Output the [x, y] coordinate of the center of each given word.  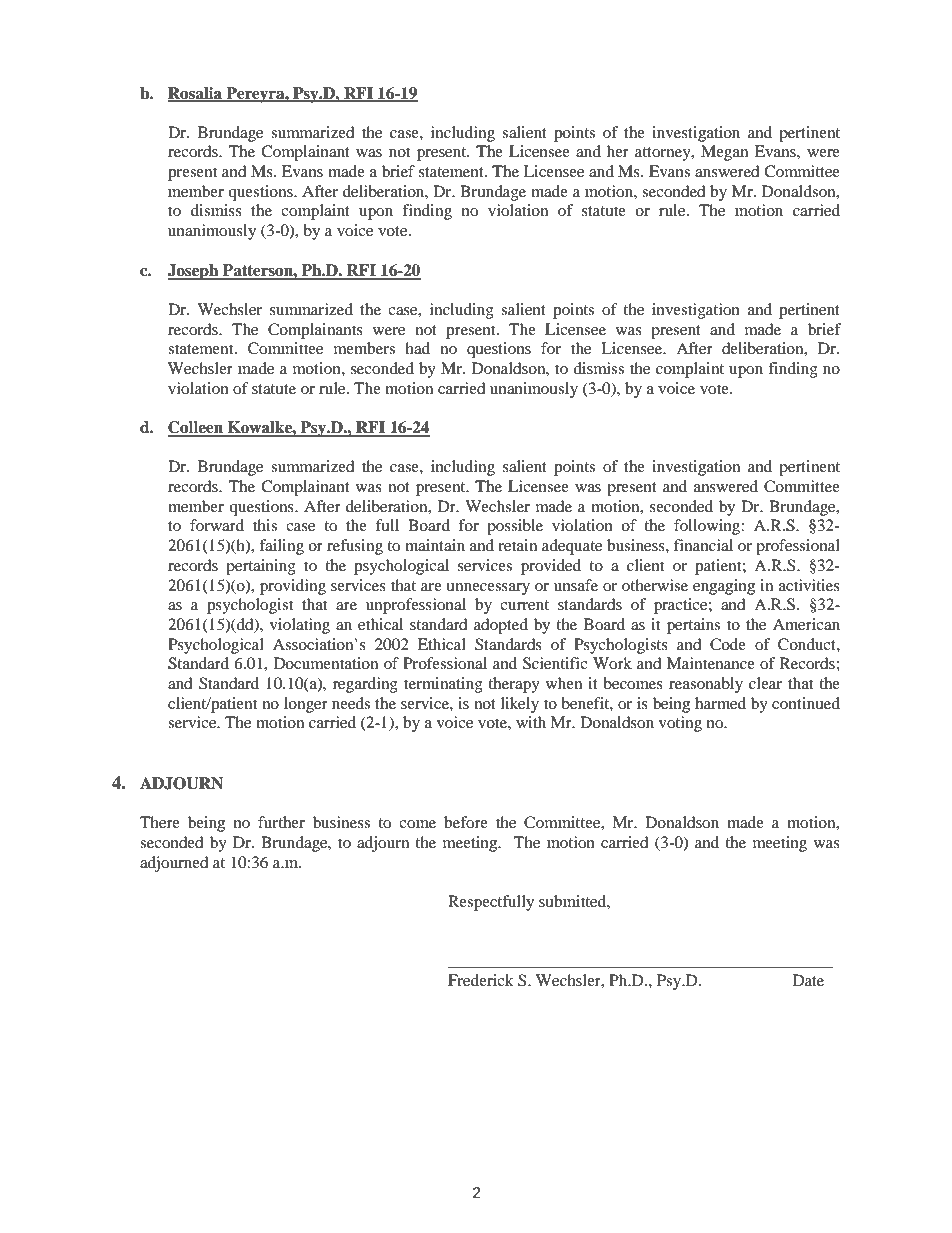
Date [808, 980]
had [417, 348]
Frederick [481, 980]
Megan [724, 153]
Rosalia [196, 94]
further [281, 822]
